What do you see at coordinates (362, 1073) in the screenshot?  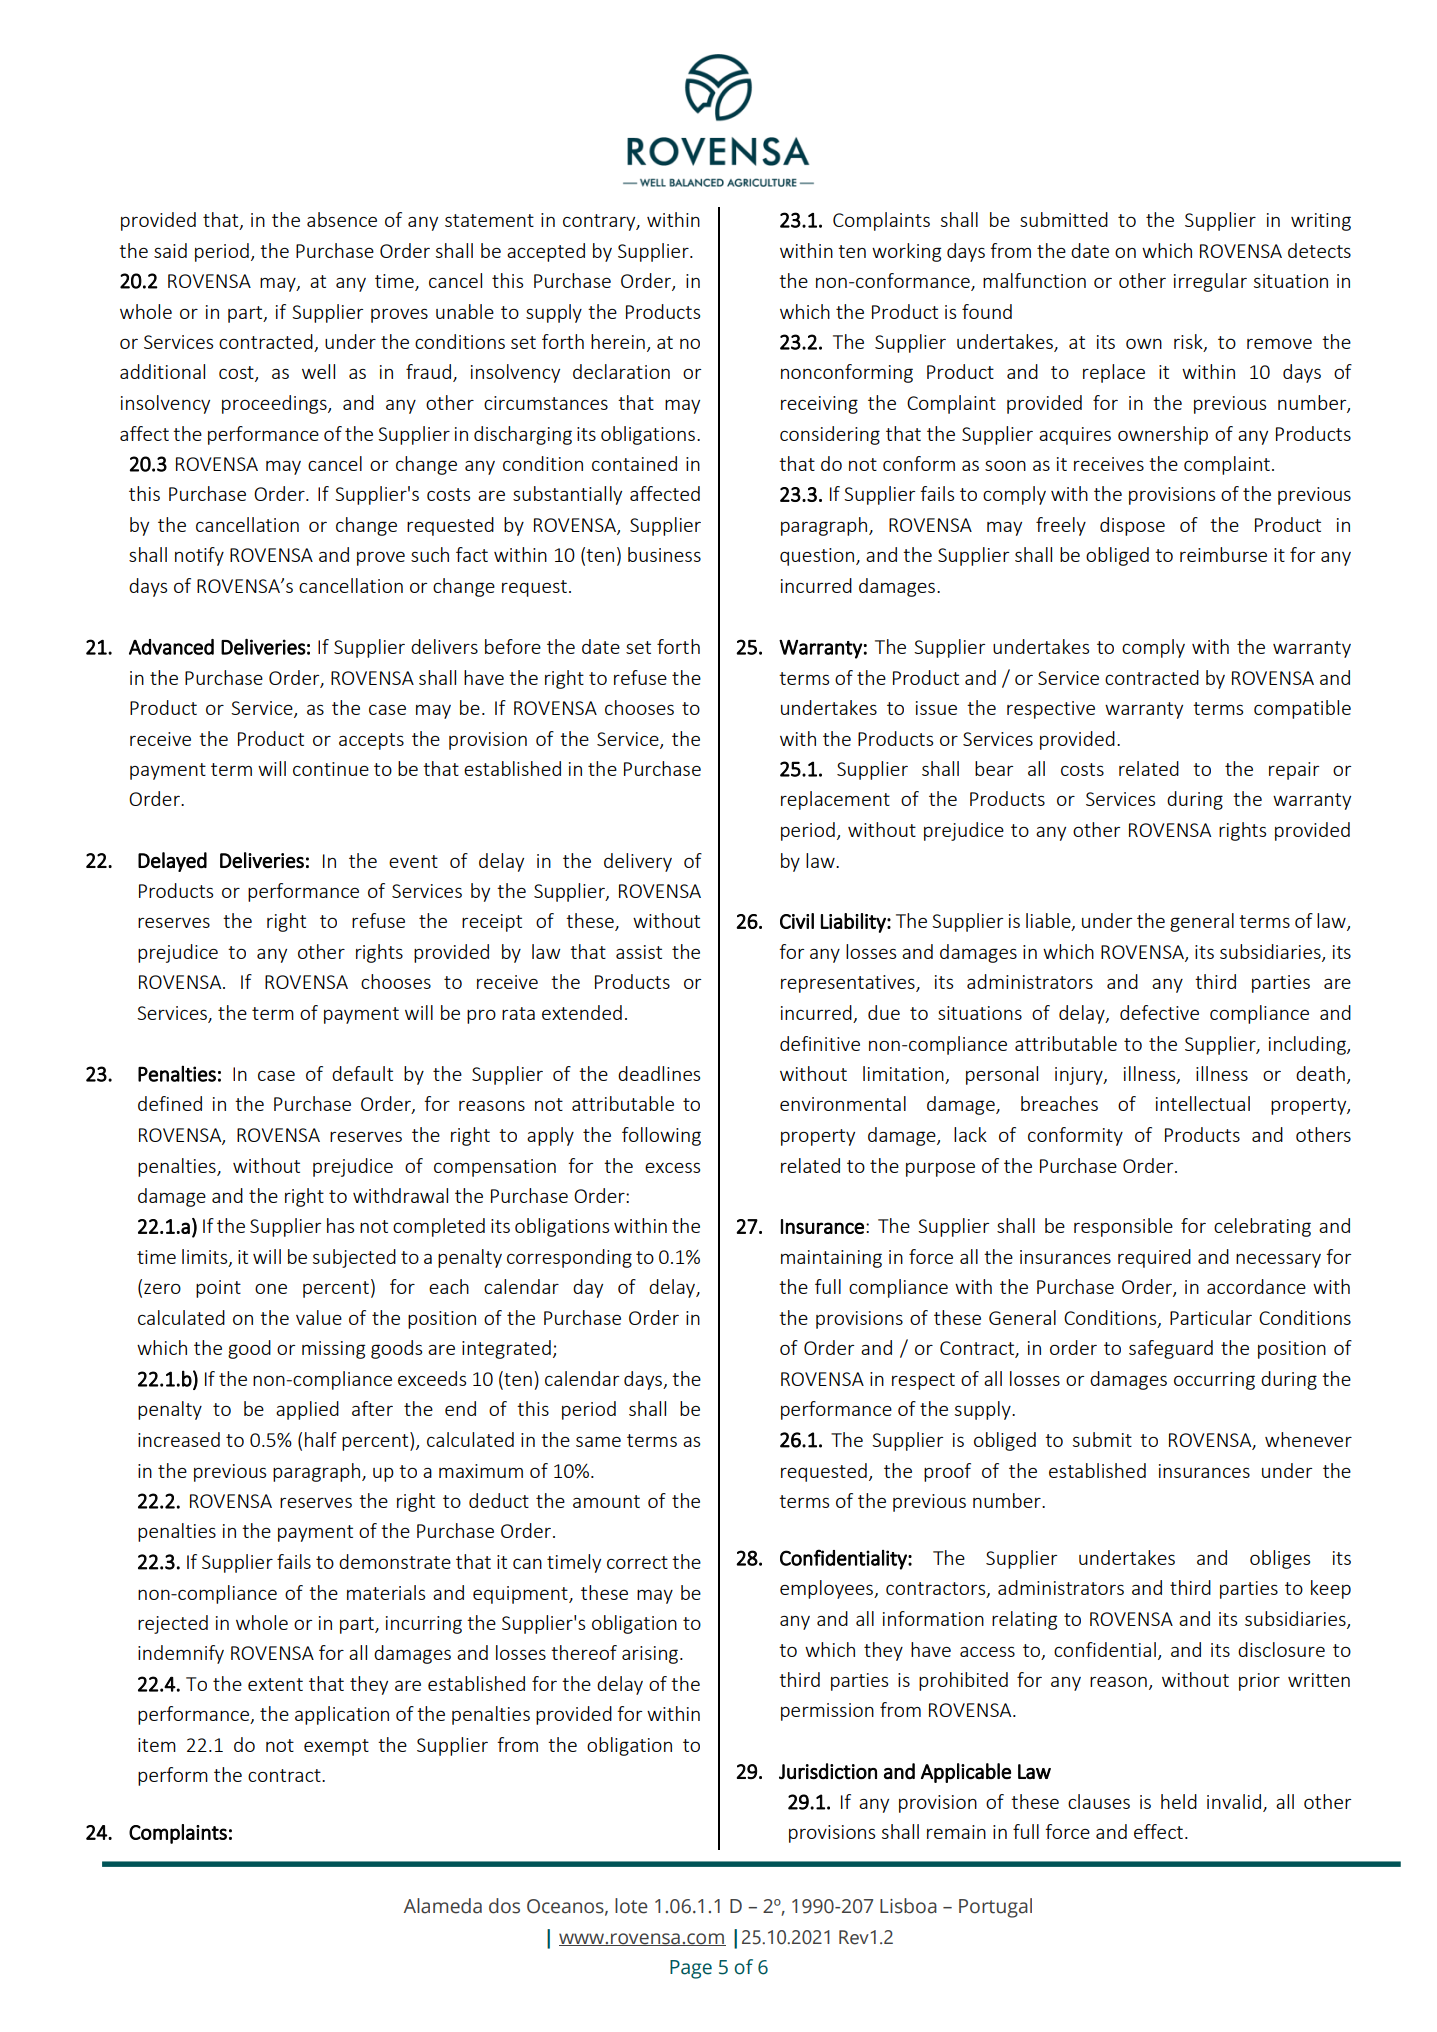 I see `default` at bounding box center [362, 1073].
